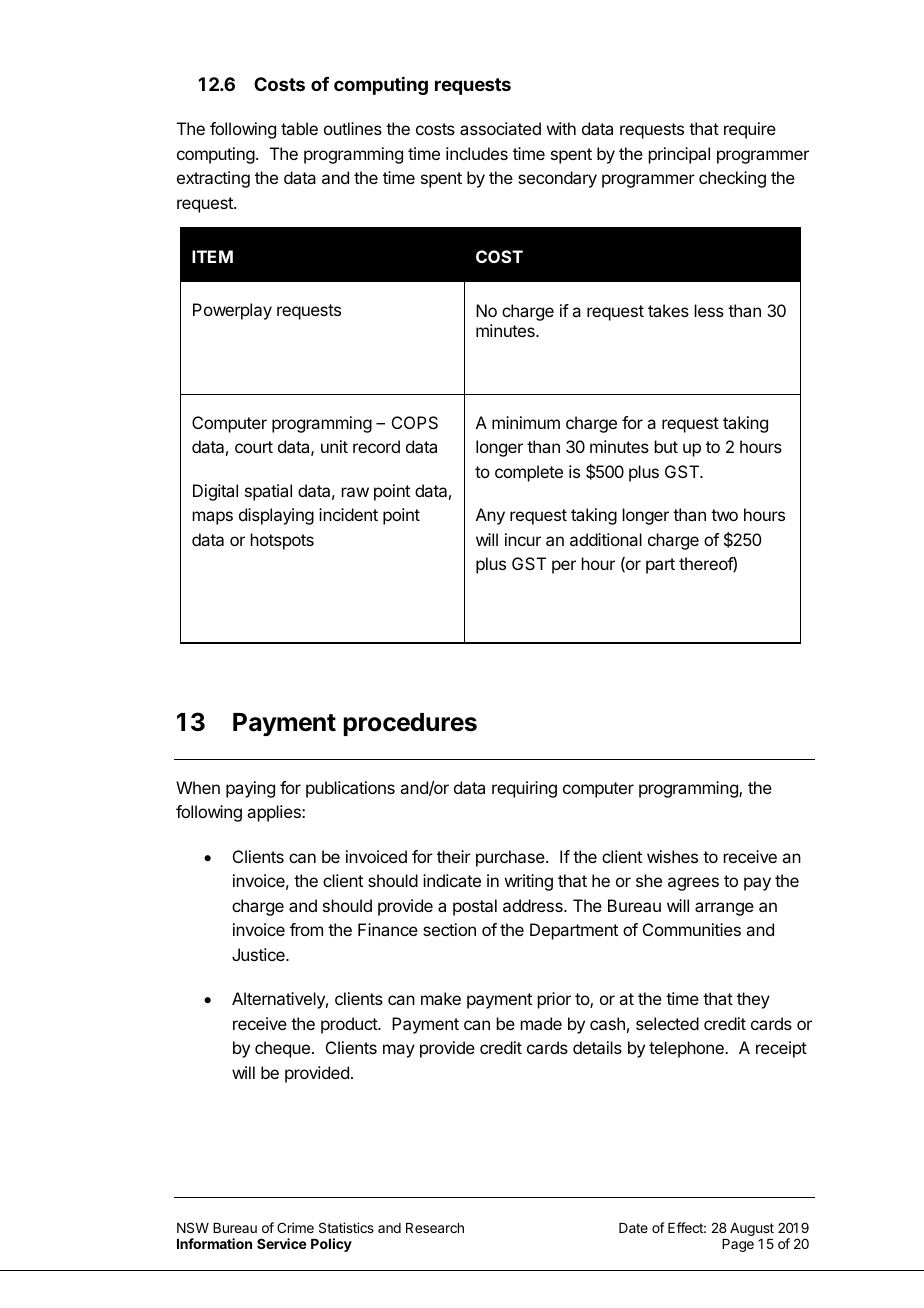  What do you see at coordinates (732, 179) in the screenshot?
I see `checking` at bounding box center [732, 179].
